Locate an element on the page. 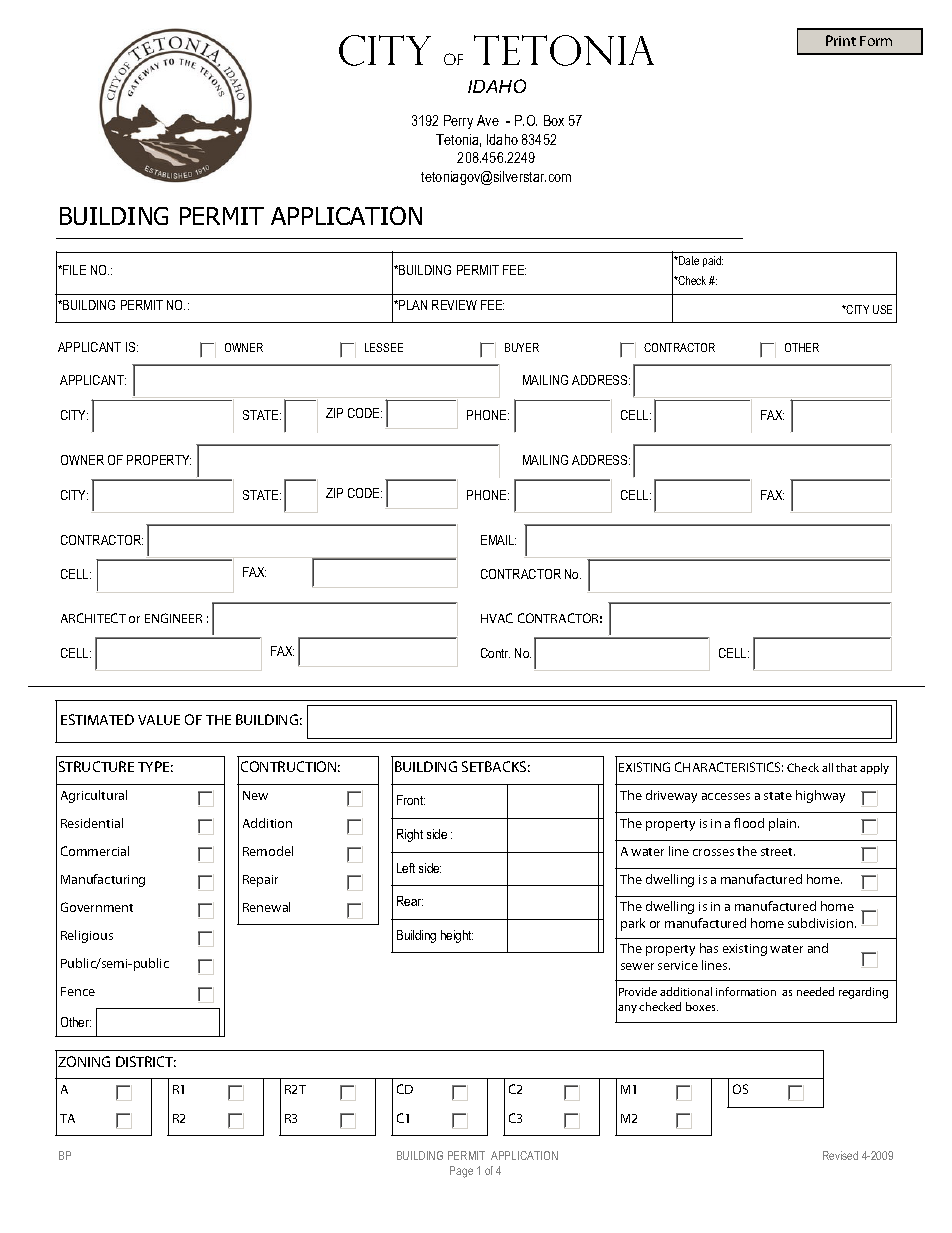  EMAIL is located at coordinates (498, 540).
